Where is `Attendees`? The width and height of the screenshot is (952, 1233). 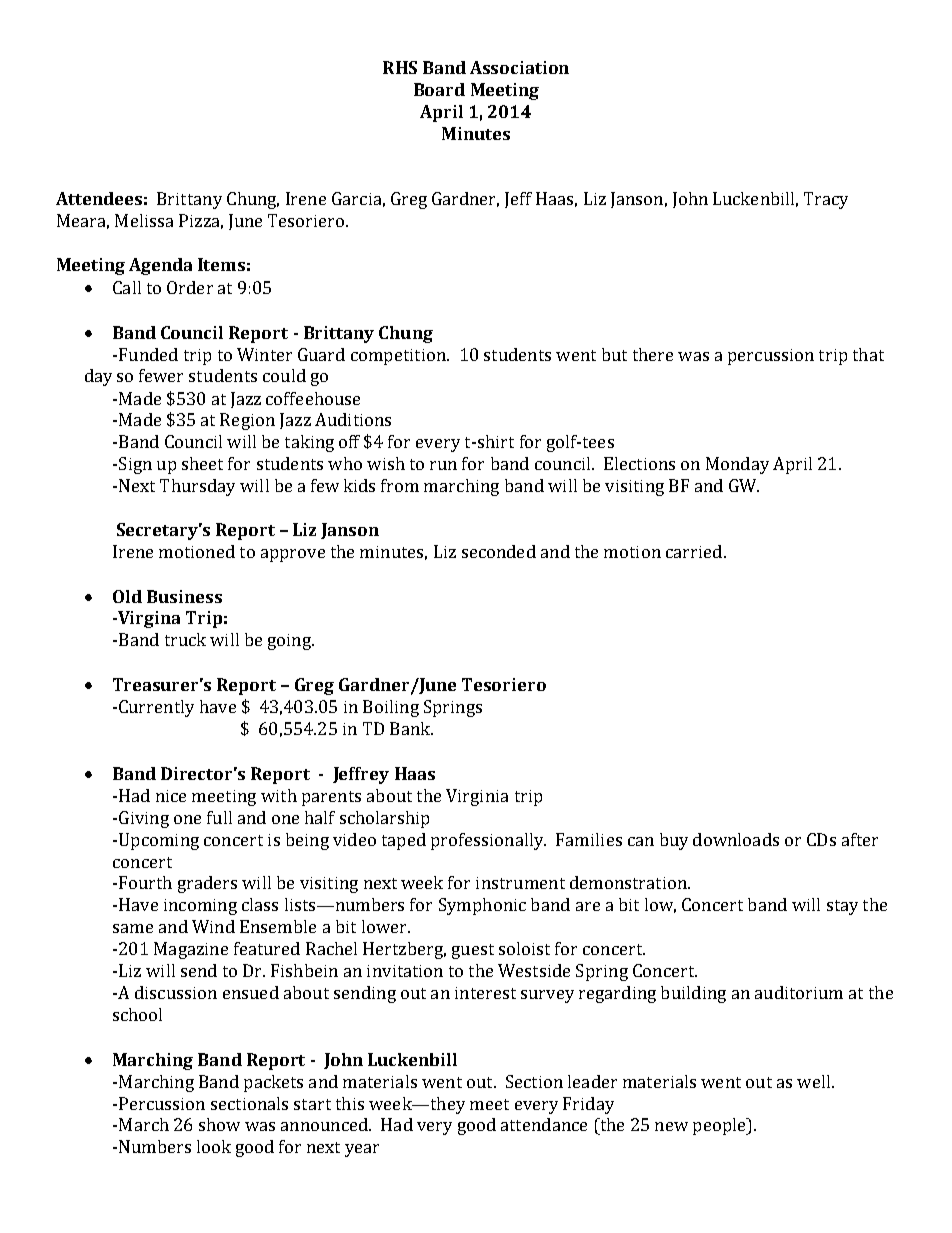
Attendees is located at coordinates (99, 198).
